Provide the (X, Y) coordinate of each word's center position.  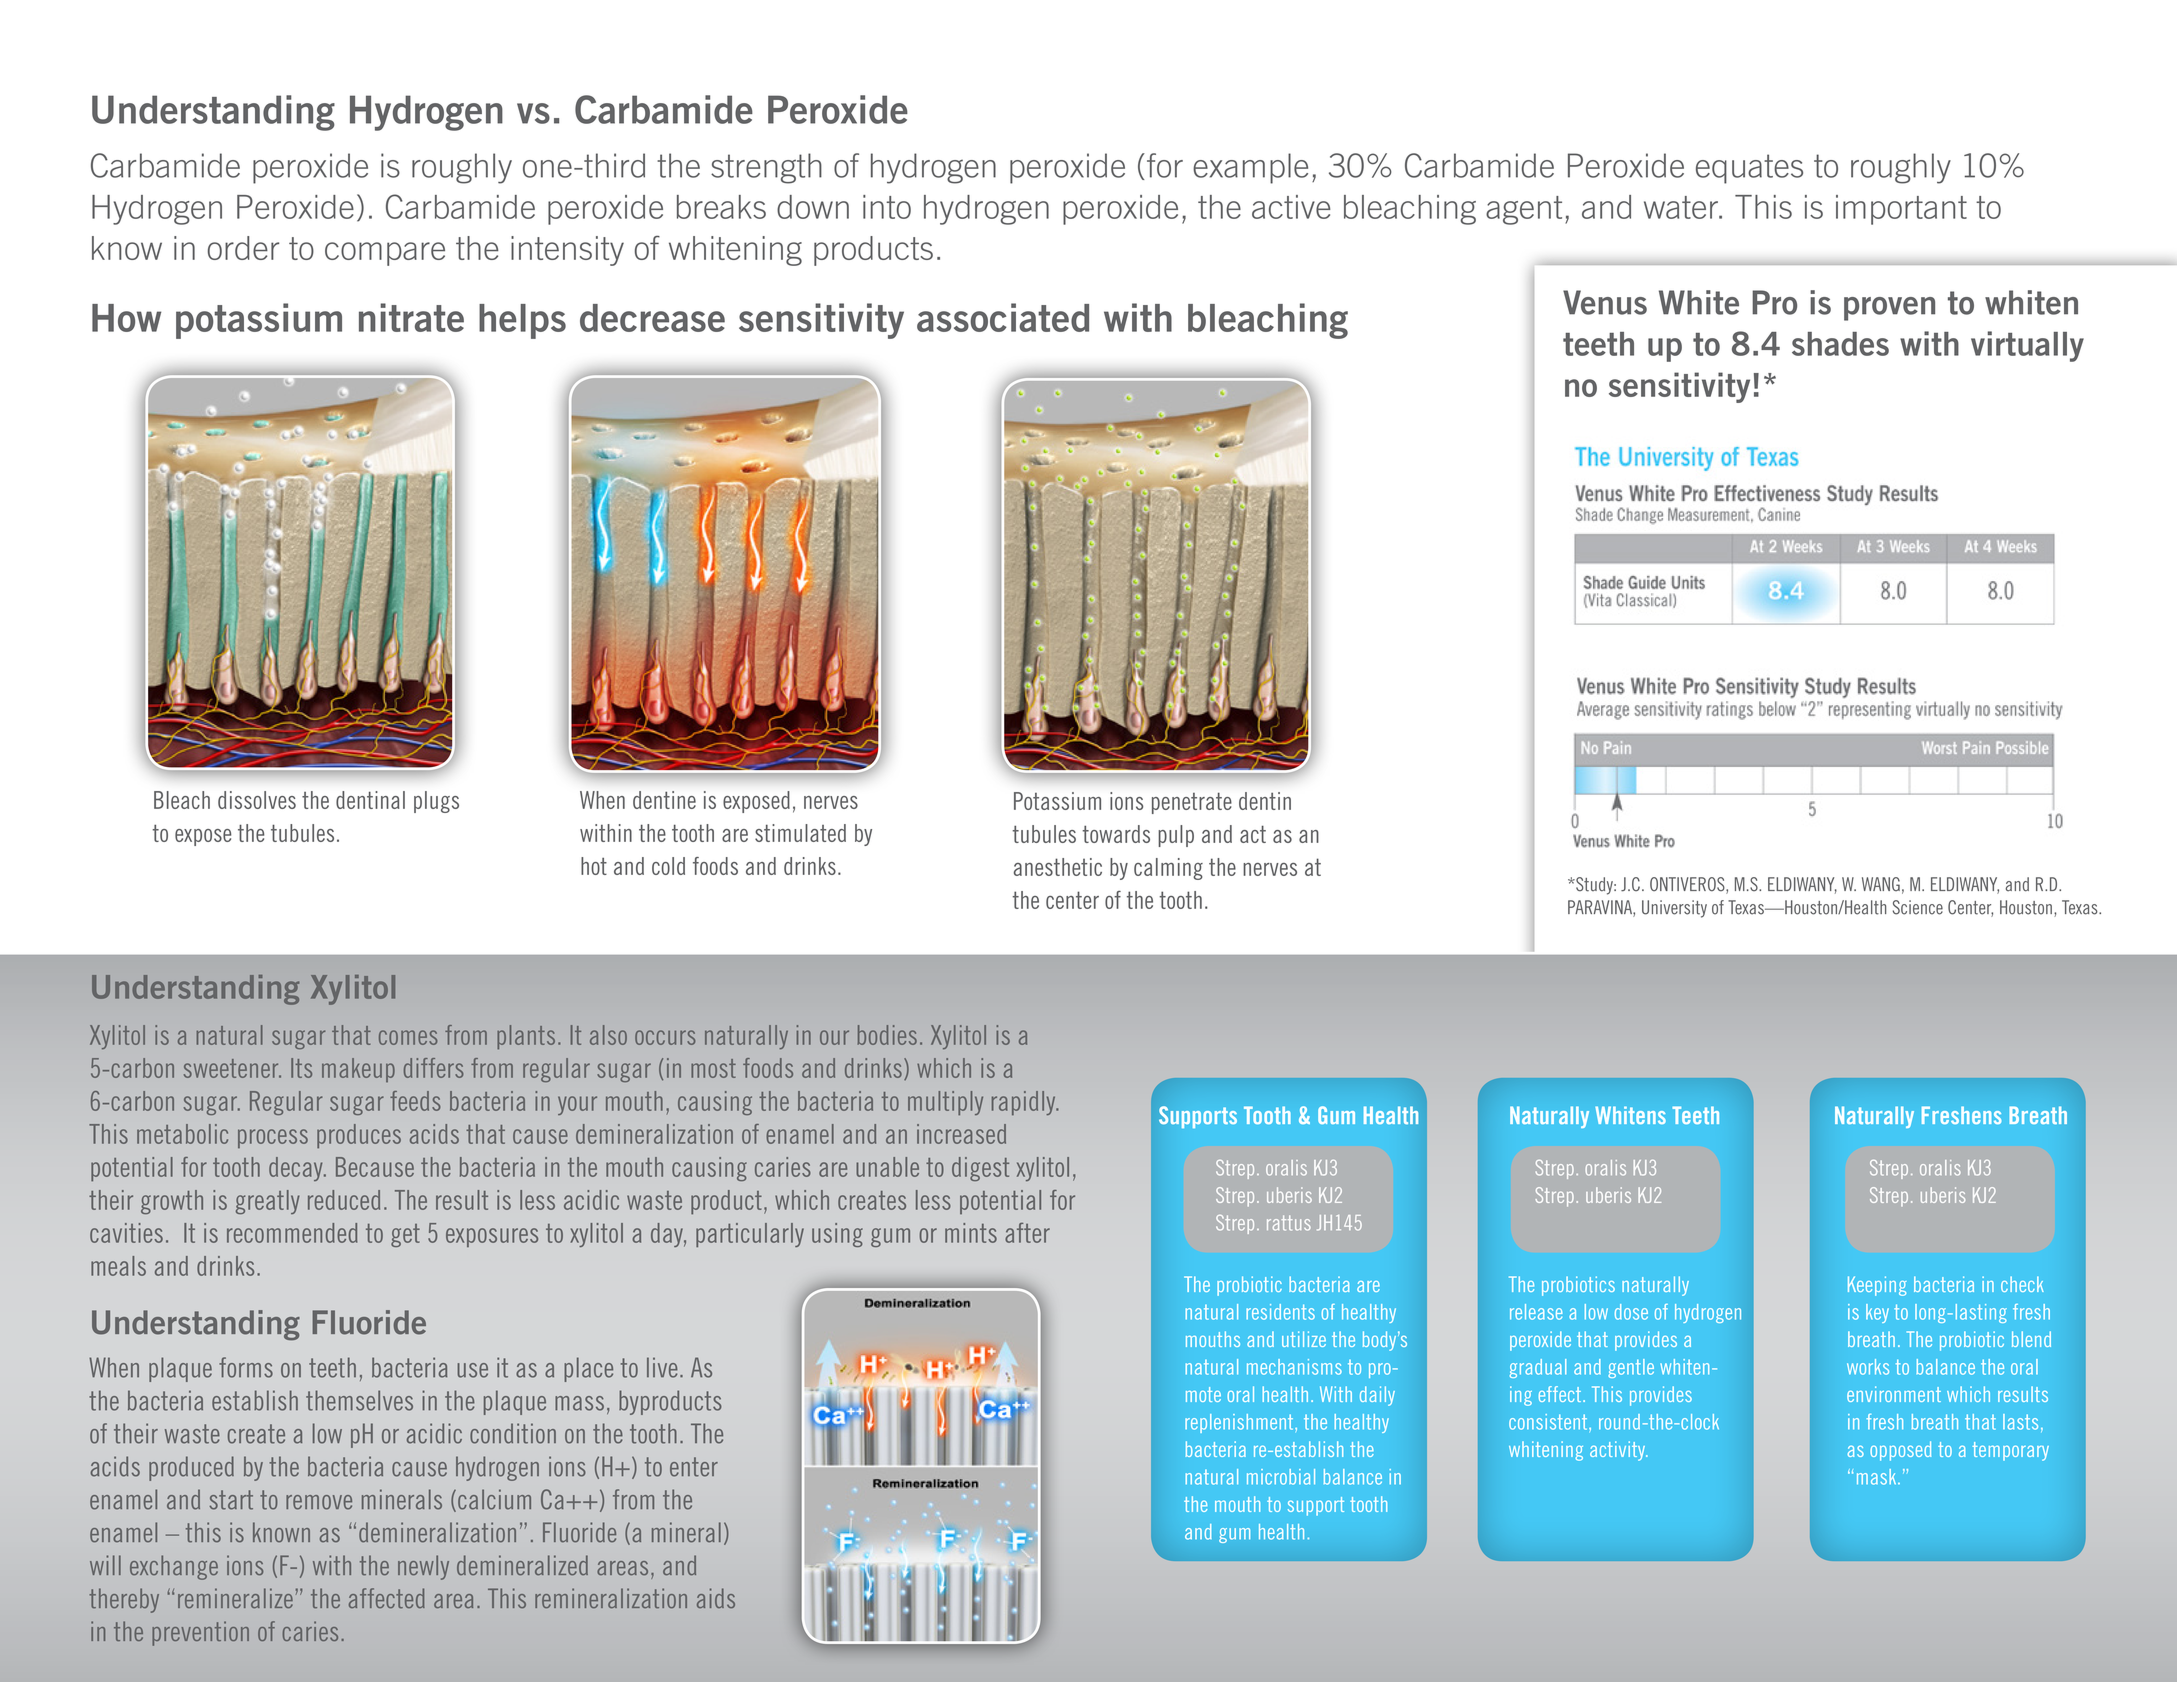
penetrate (1192, 803)
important (1901, 210)
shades (1840, 344)
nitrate (411, 317)
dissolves (257, 800)
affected (387, 1598)
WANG (1881, 884)
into (887, 207)
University (1674, 909)
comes (408, 1037)
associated (1003, 317)
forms (246, 1367)
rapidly (1025, 1103)
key (1877, 1313)
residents (1280, 1312)
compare (385, 254)
